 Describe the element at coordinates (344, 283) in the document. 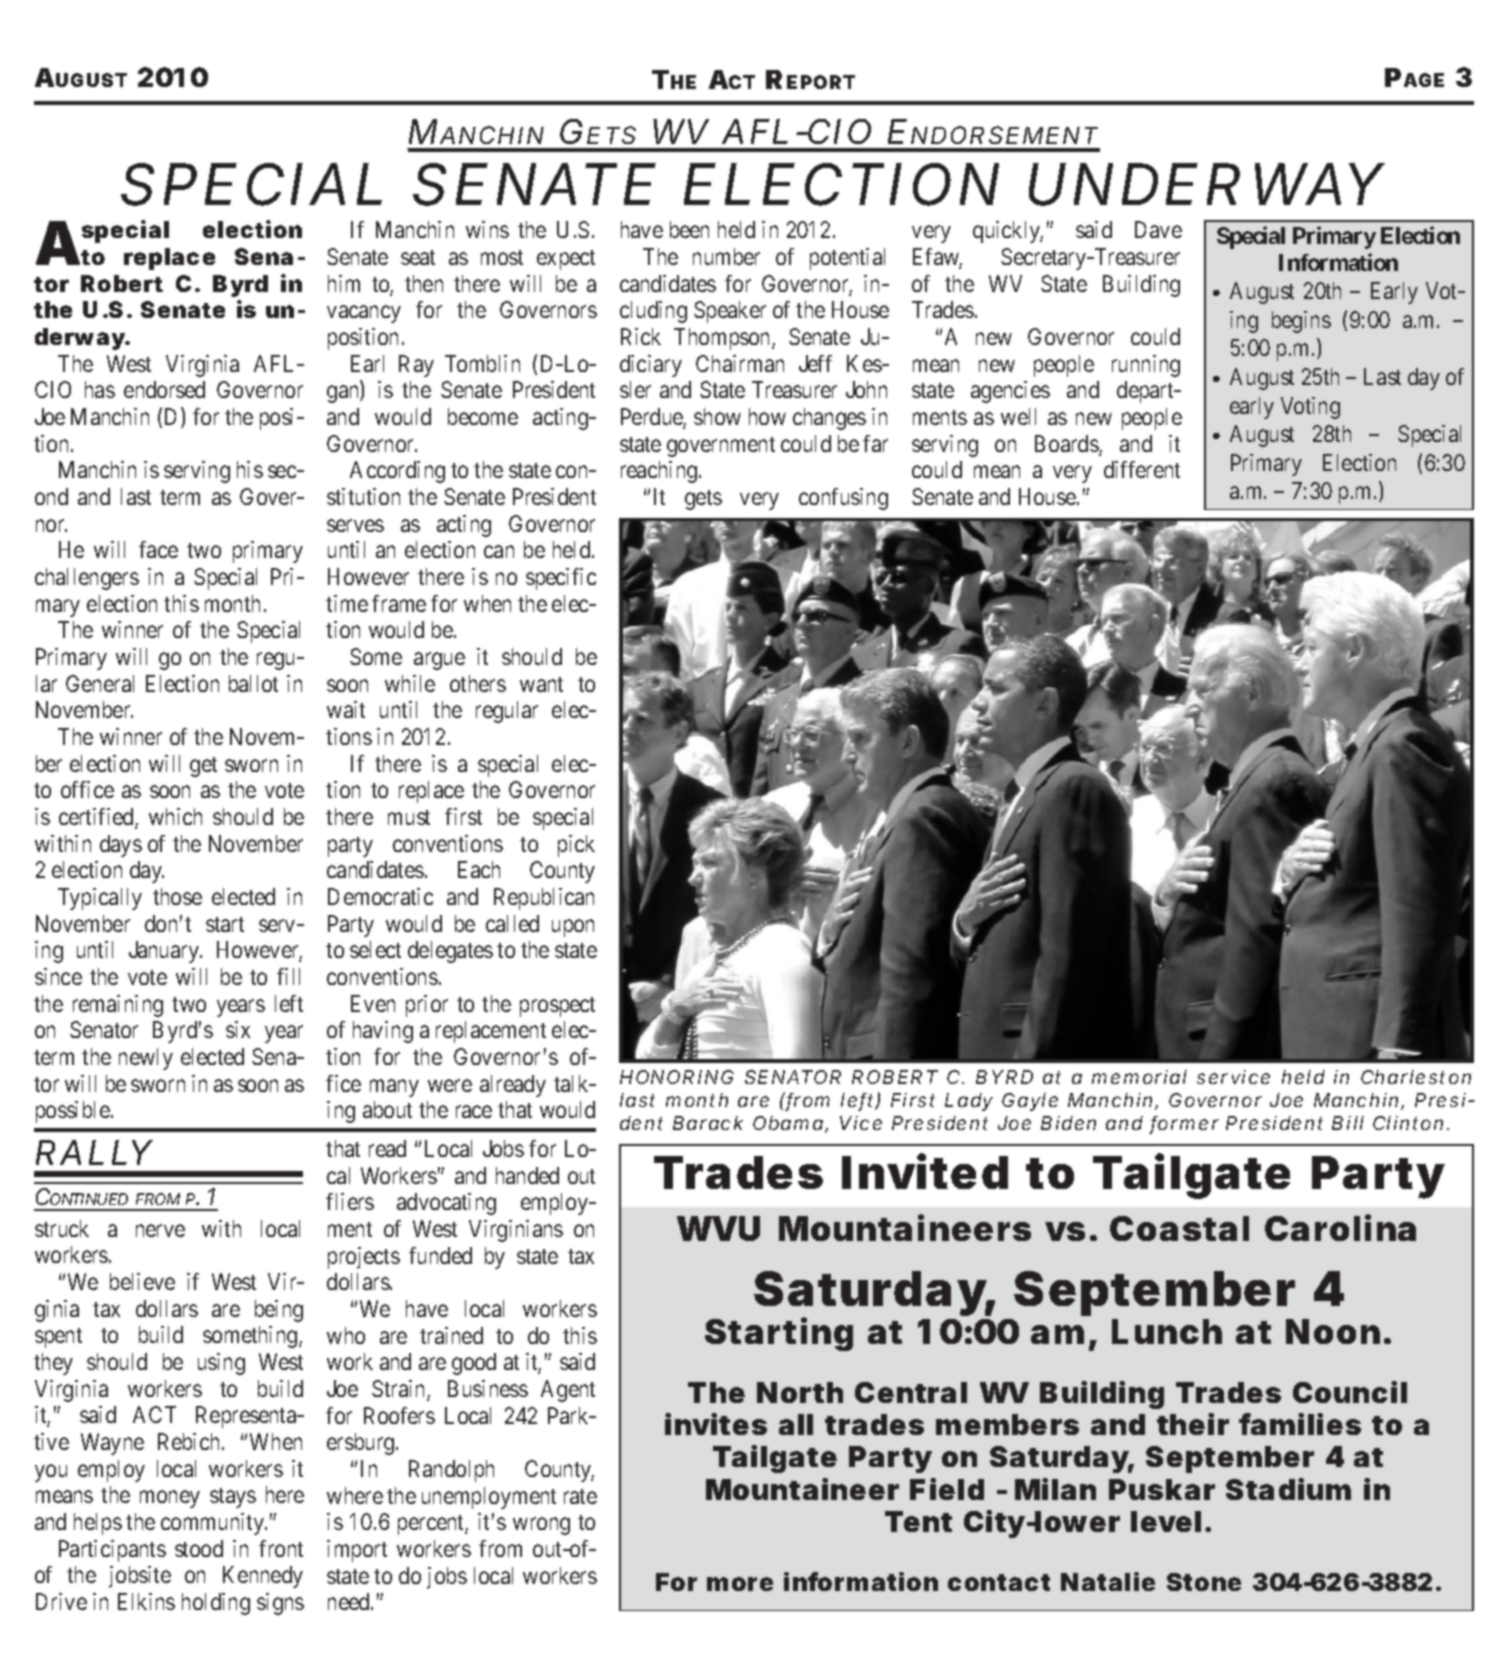

I see `him` at that location.
